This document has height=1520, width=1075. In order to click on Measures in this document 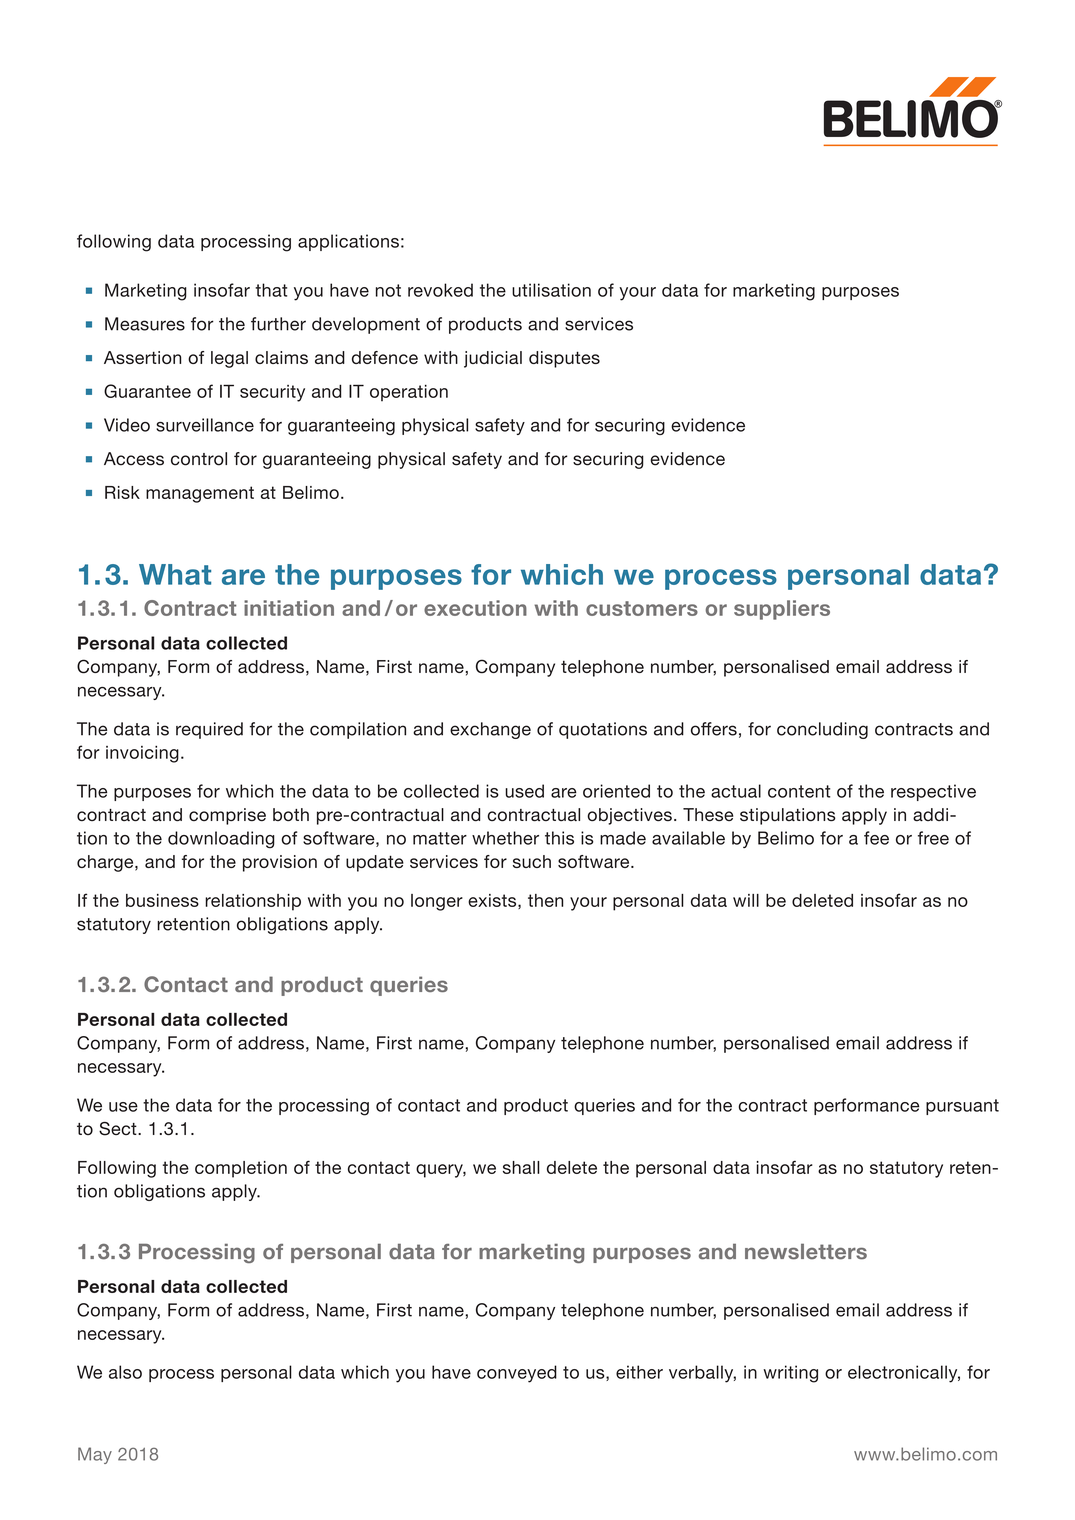, I will do `click(145, 324)`.
